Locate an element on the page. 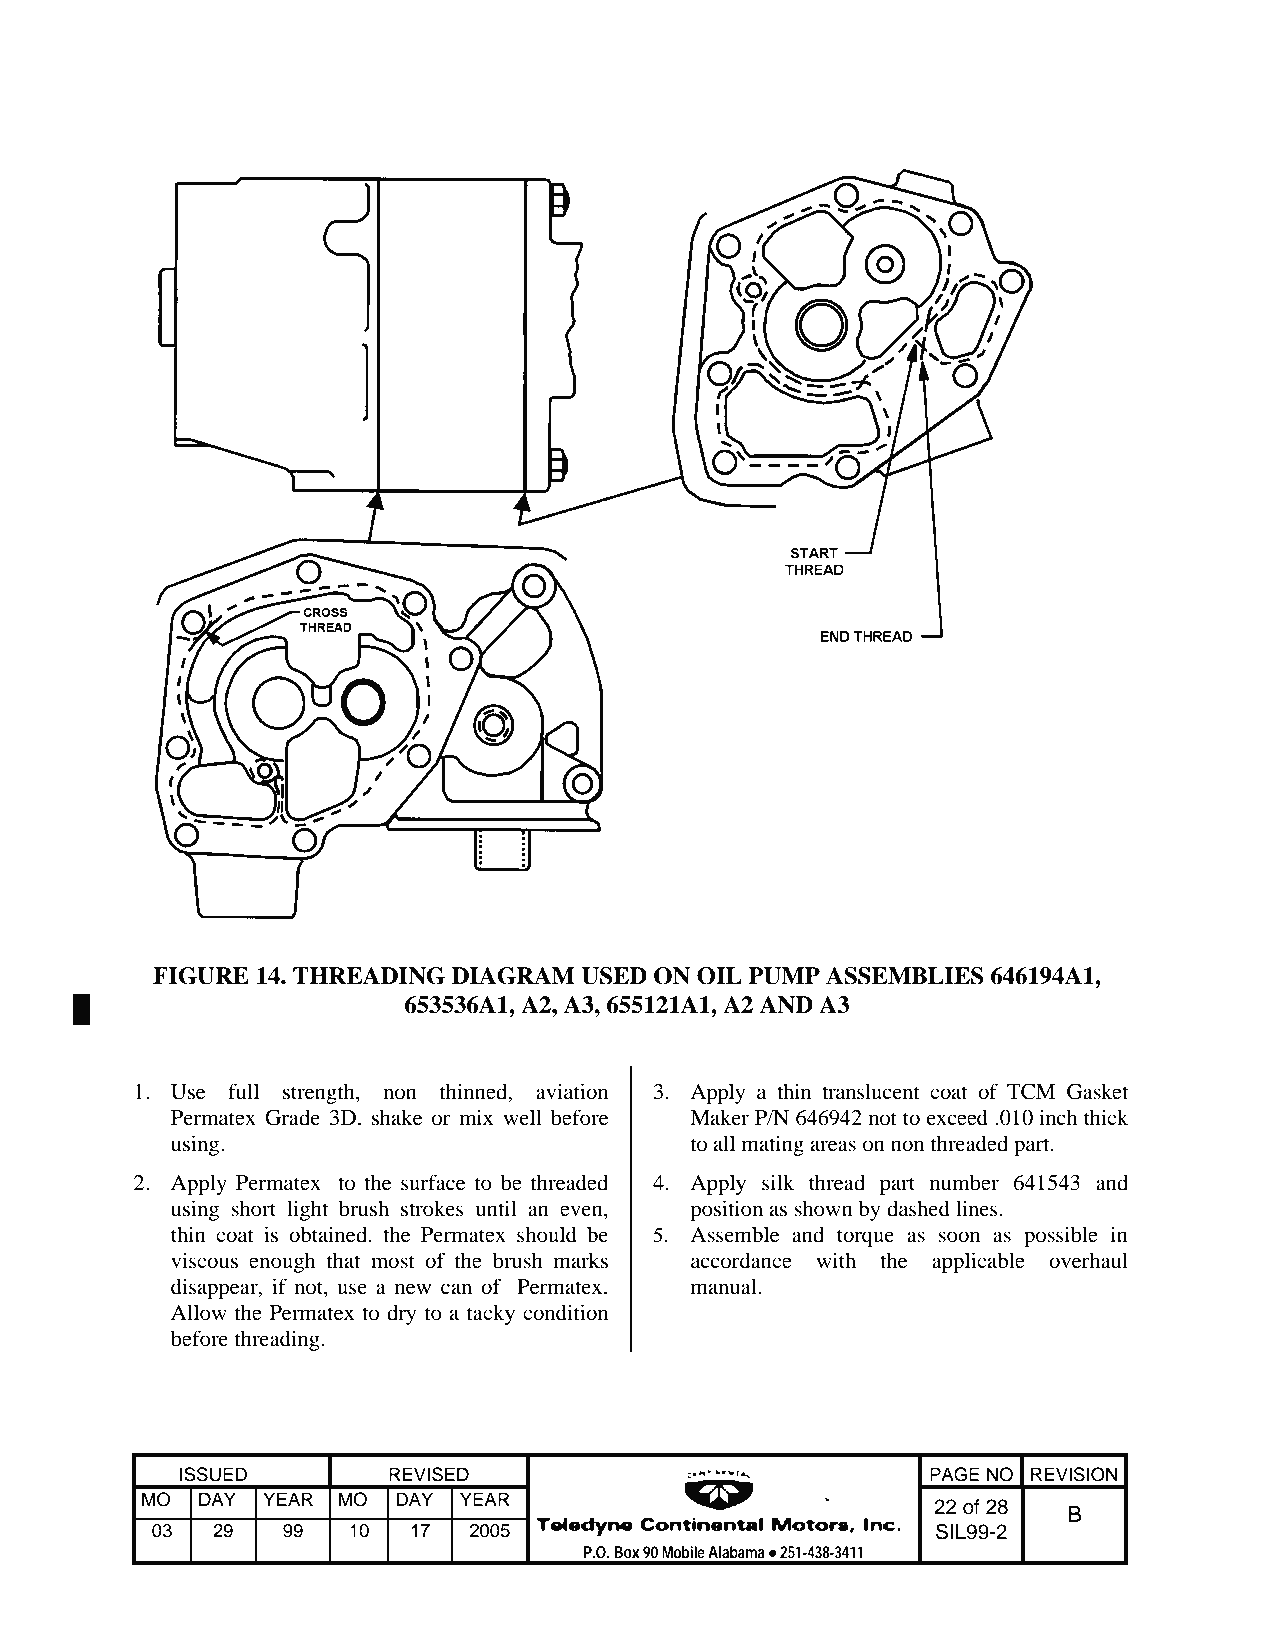 The height and width of the page is (1633, 1262). Grade is located at coordinates (292, 1117).
